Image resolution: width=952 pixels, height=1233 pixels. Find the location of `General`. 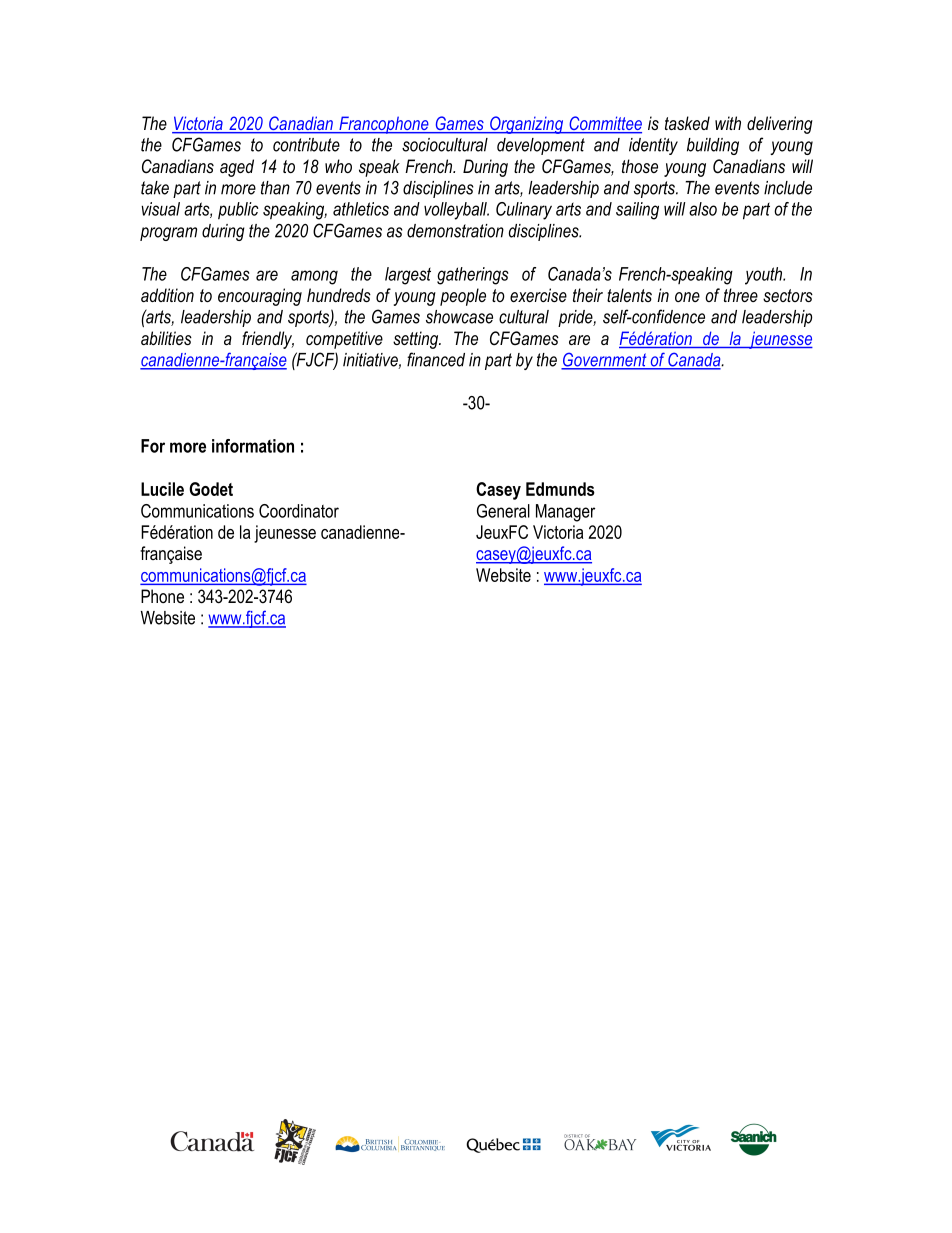

General is located at coordinates (503, 511).
